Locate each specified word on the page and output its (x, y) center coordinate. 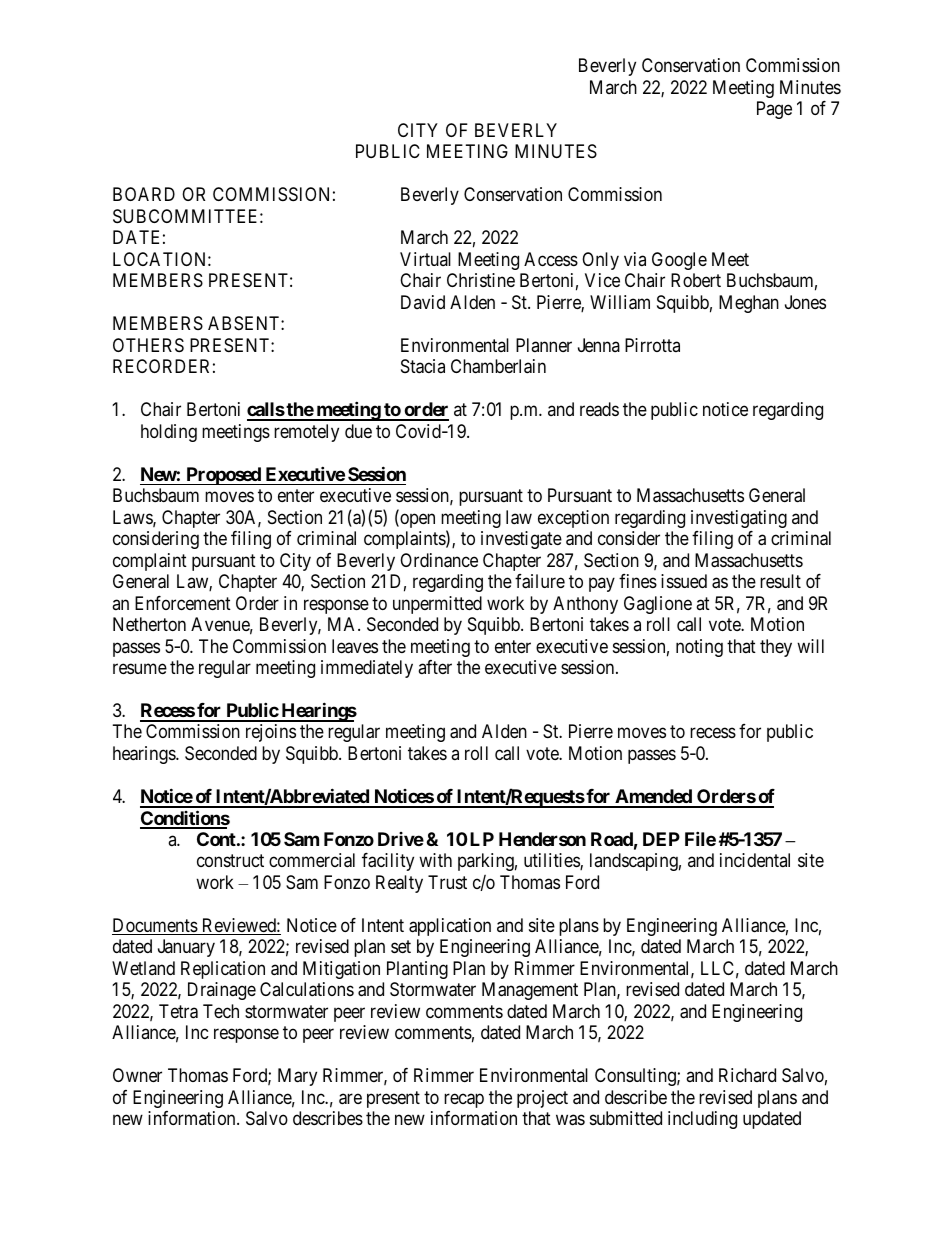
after (435, 667)
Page (774, 110)
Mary (297, 1077)
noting (699, 648)
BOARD (144, 194)
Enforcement (183, 603)
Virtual (425, 259)
